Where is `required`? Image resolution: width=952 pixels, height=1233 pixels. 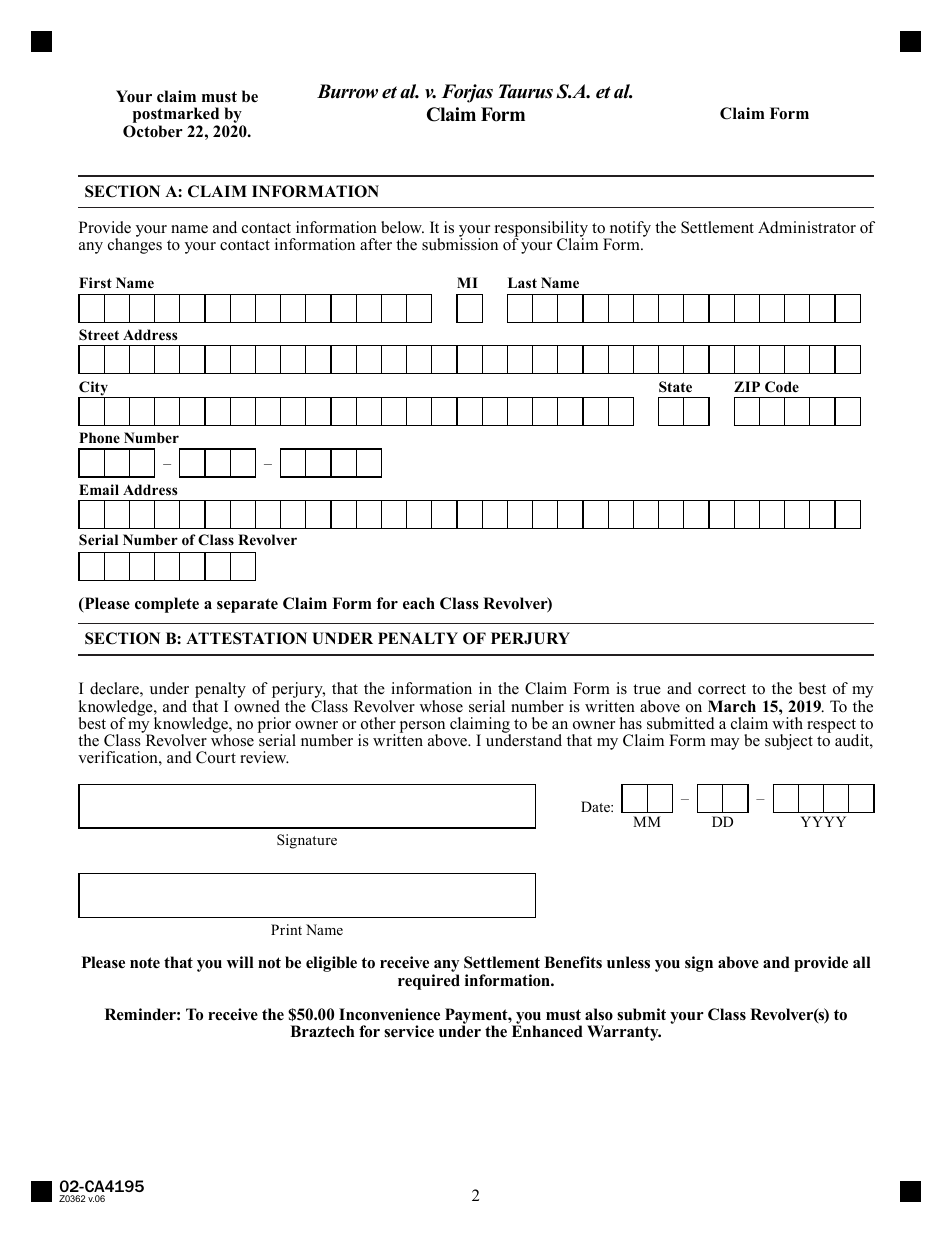 required is located at coordinates (429, 982).
